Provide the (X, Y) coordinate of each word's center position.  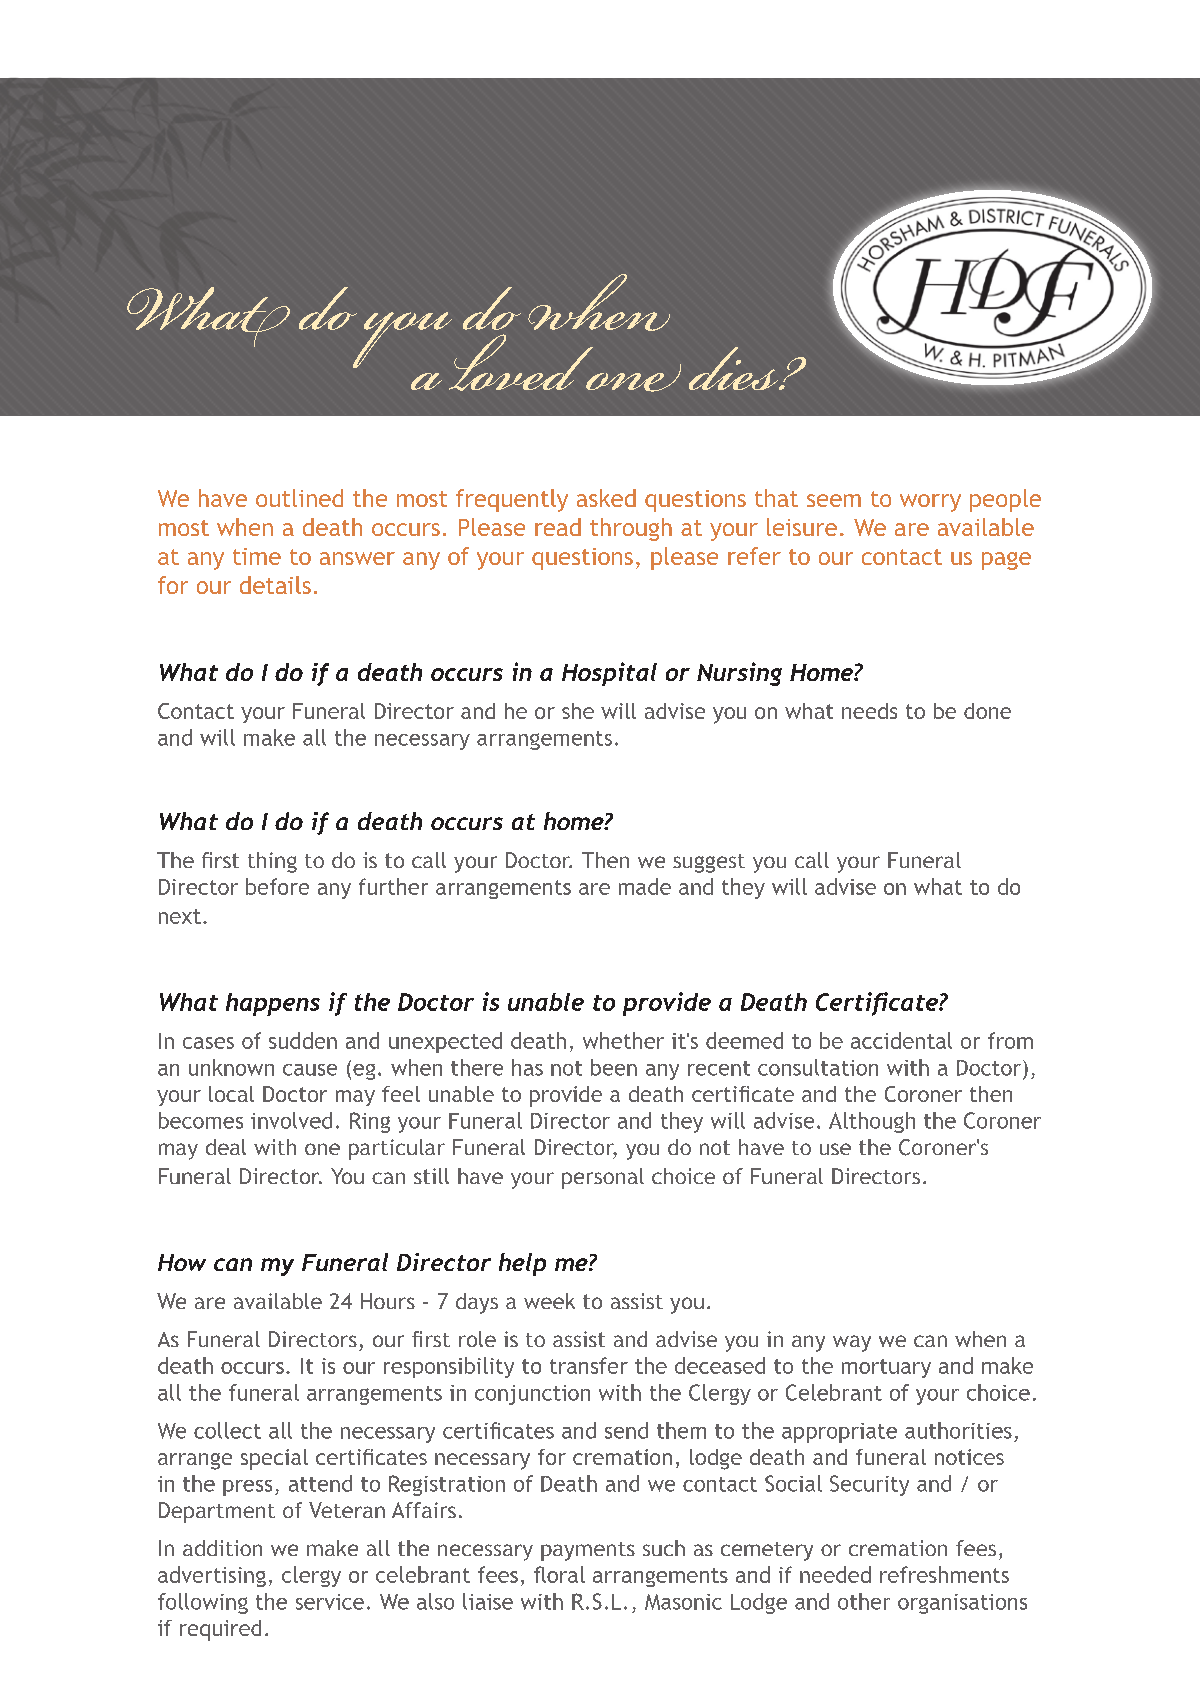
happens (273, 1004)
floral (559, 1574)
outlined (299, 498)
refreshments (944, 1574)
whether (623, 1040)
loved (522, 362)
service (330, 1602)
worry (930, 503)
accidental (901, 1040)
